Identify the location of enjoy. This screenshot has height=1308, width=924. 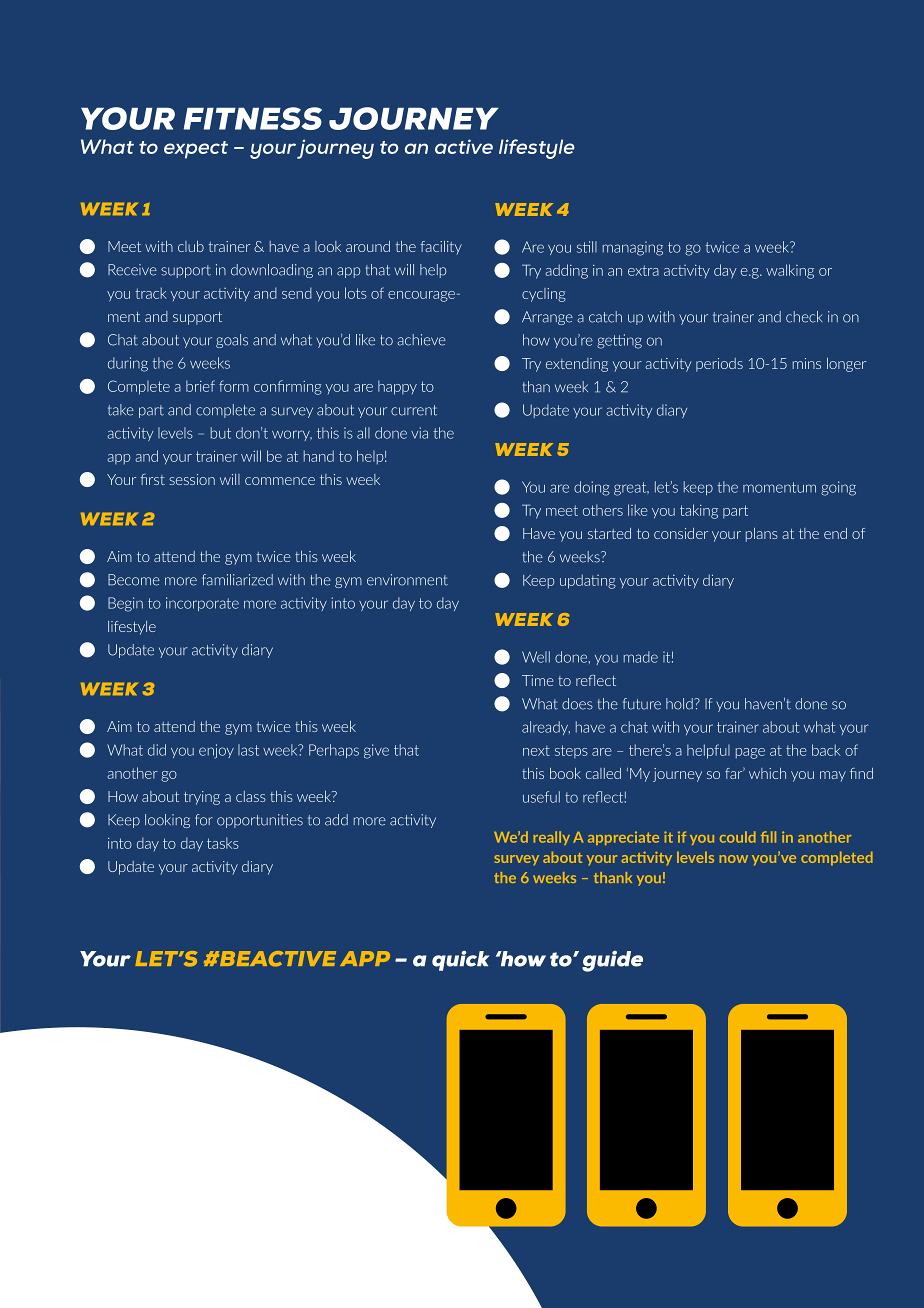
(216, 751).
